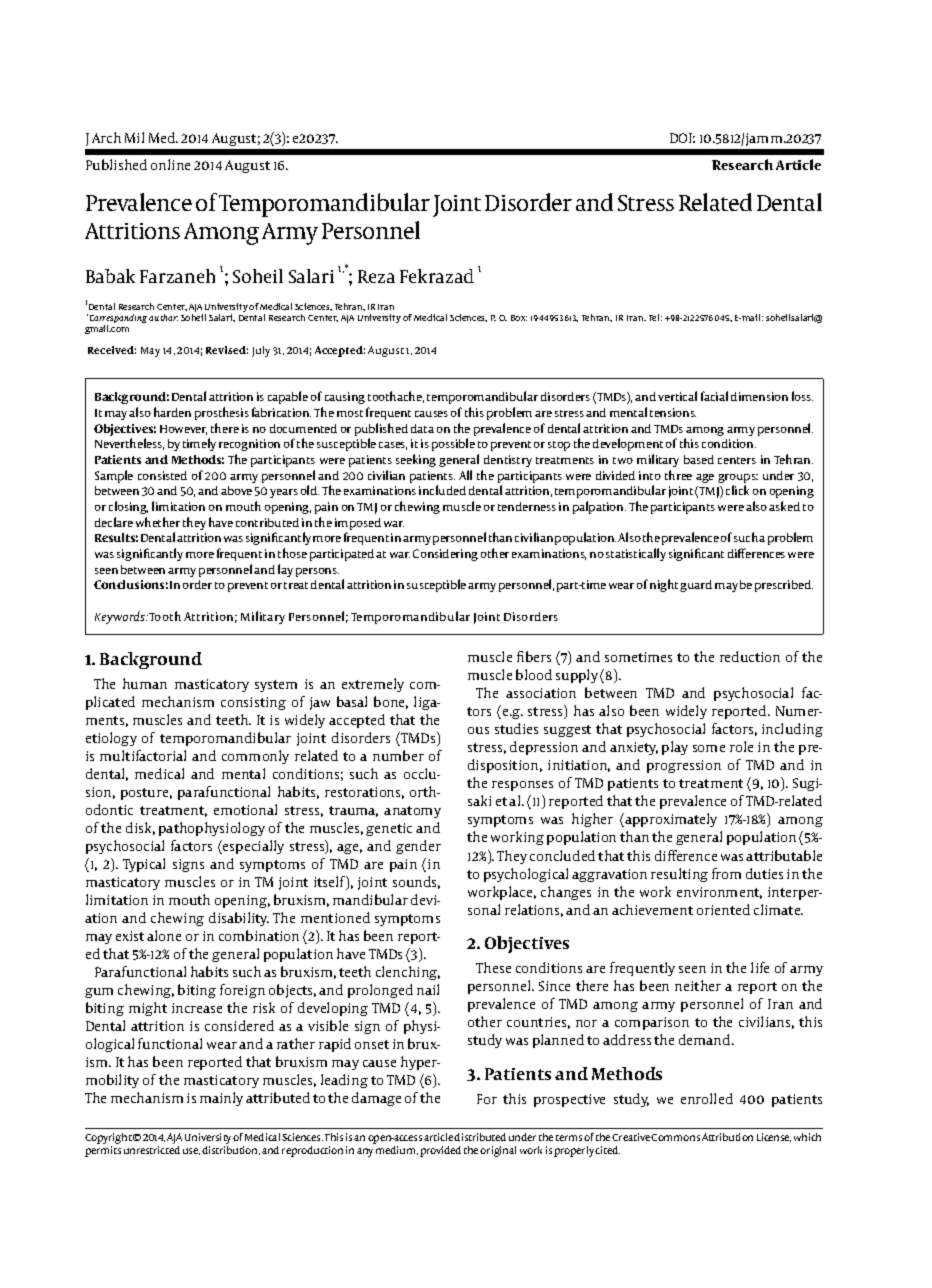 This screenshot has width=932, height=1288. What do you see at coordinates (164, 935) in the screenshot?
I see `alone` at bounding box center [164, 935].
